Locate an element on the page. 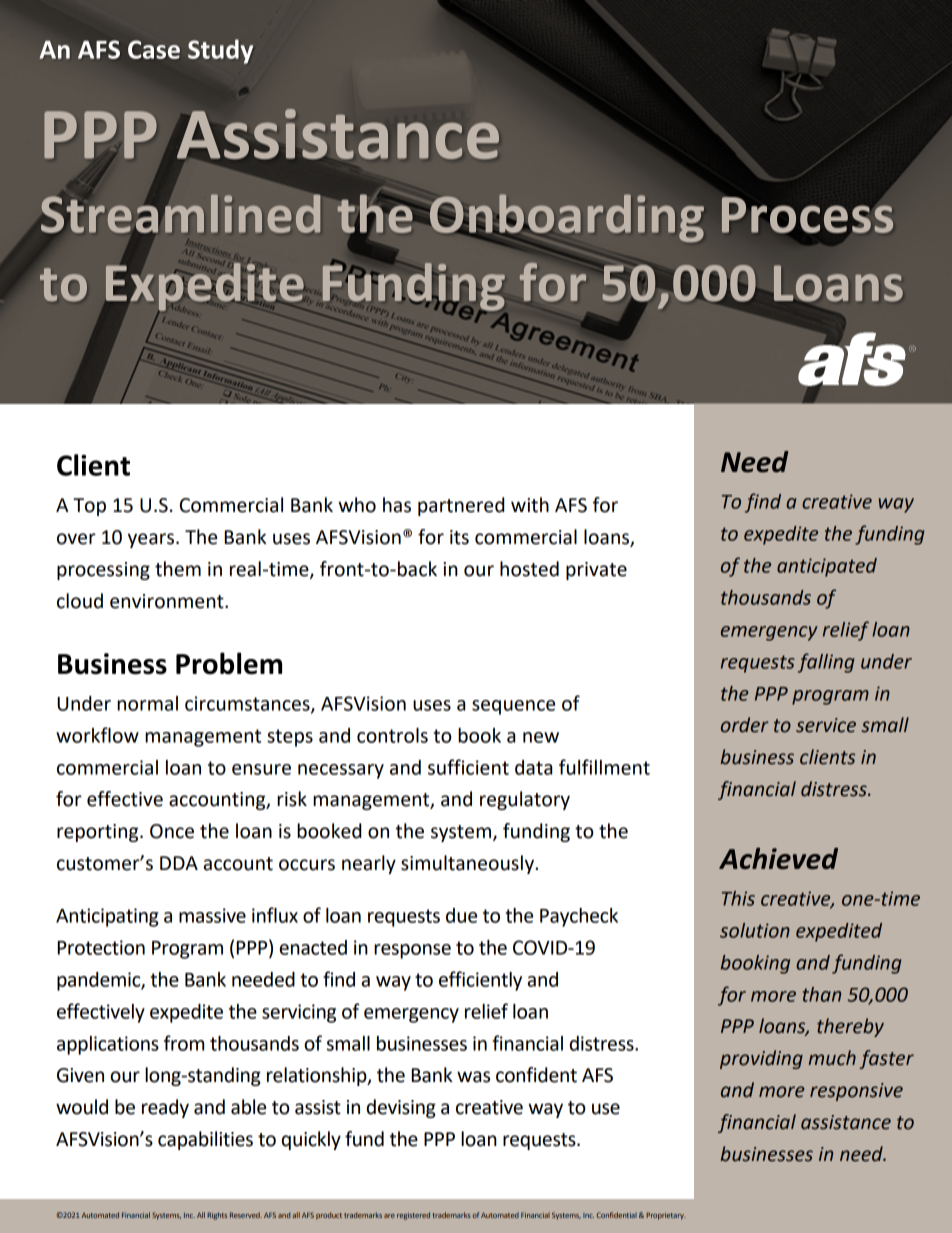 The image size is (952, 1233). falling is located at coordinates (826, 663).
